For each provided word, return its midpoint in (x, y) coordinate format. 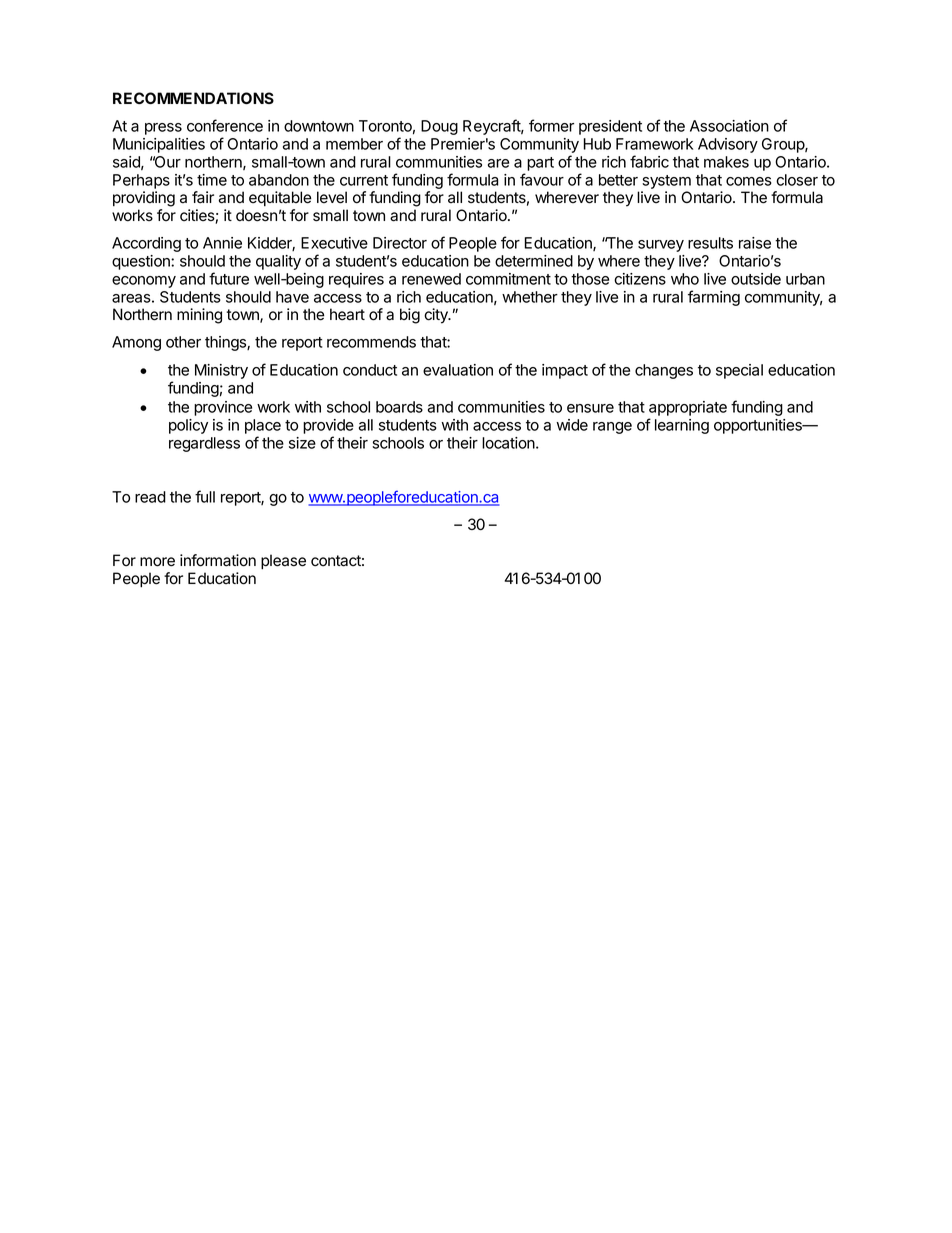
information (218, 560)
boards (399, 407)
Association (729, 126)
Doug (439, 127)
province (223, 408)
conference (225, 125)
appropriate (688, 408)
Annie (222, 243)
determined (534, 261)
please (283, 562)
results (710, 243)
